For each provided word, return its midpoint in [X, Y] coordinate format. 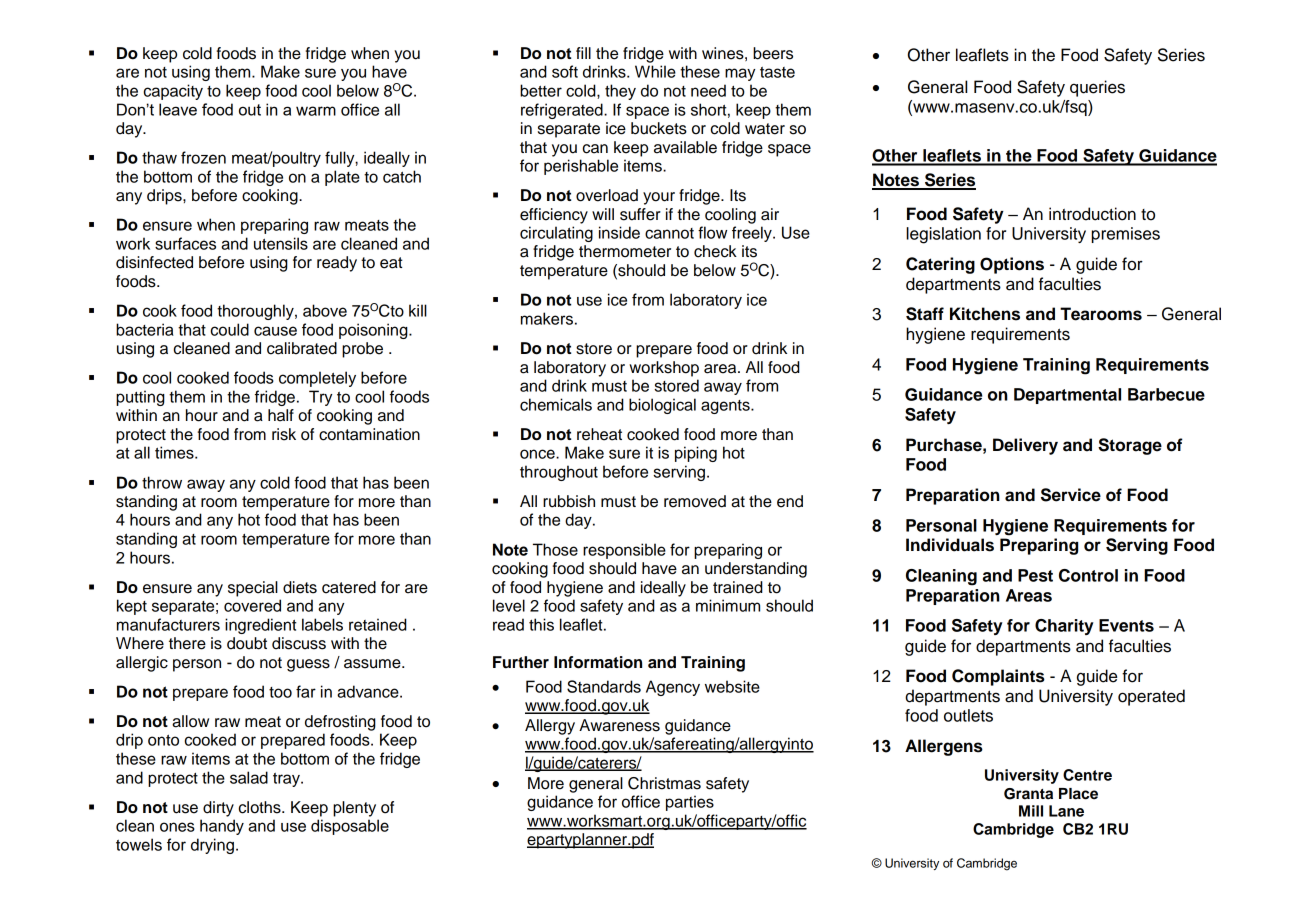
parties [690, 803]
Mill [1031, 811]
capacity [173, 92]
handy [222, 827]
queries [1097, 88]
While [655, 71]
